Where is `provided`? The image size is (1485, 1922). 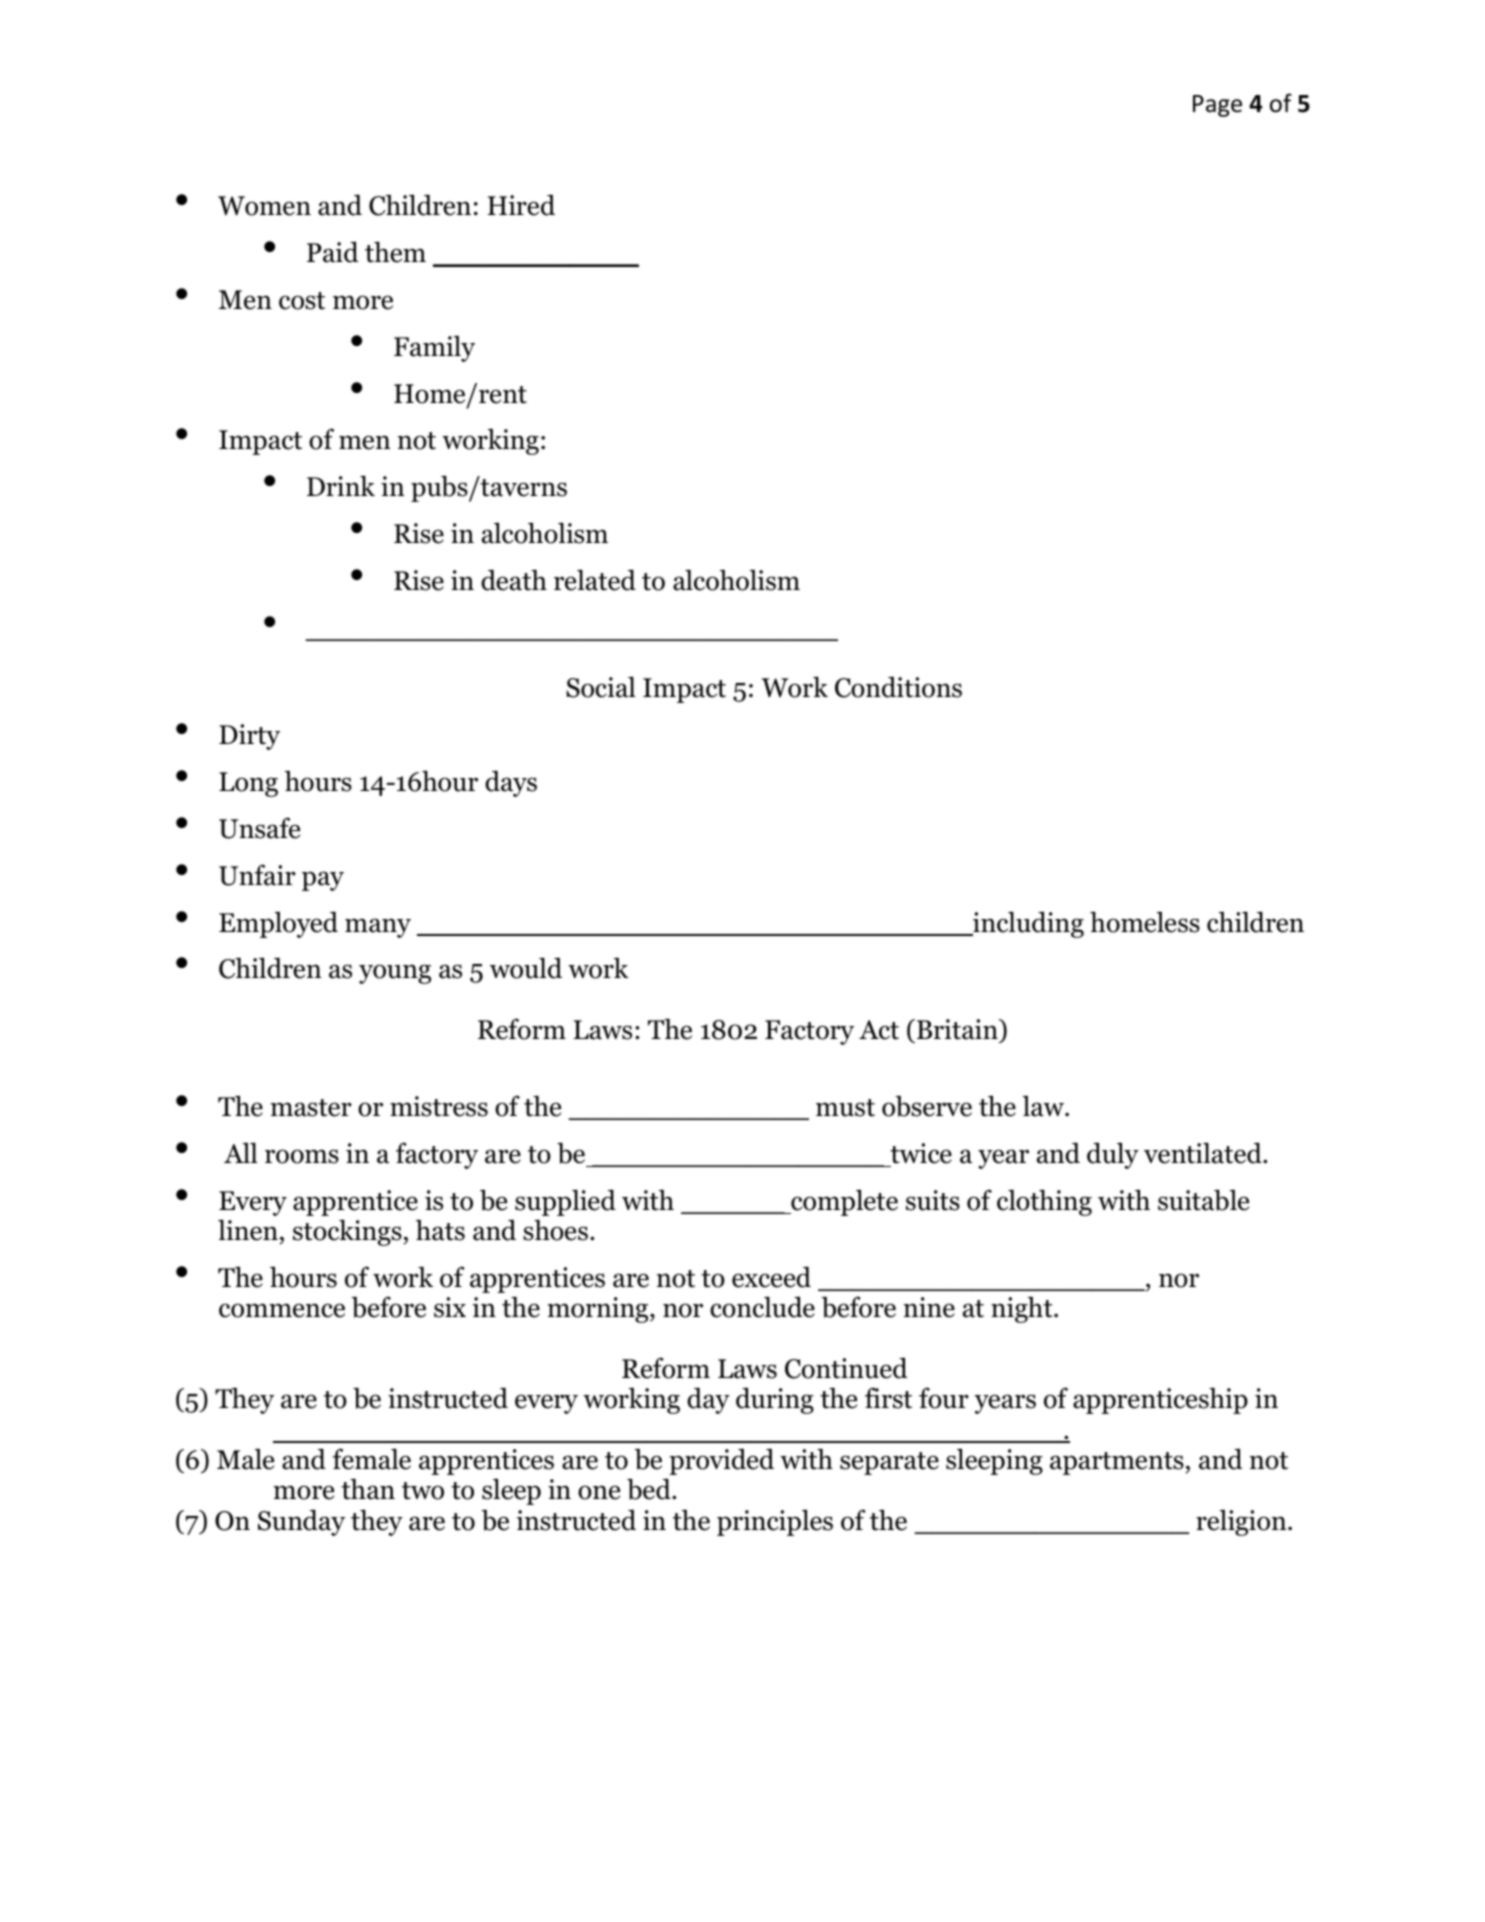 provided is located at coordinates (721, 1462).
